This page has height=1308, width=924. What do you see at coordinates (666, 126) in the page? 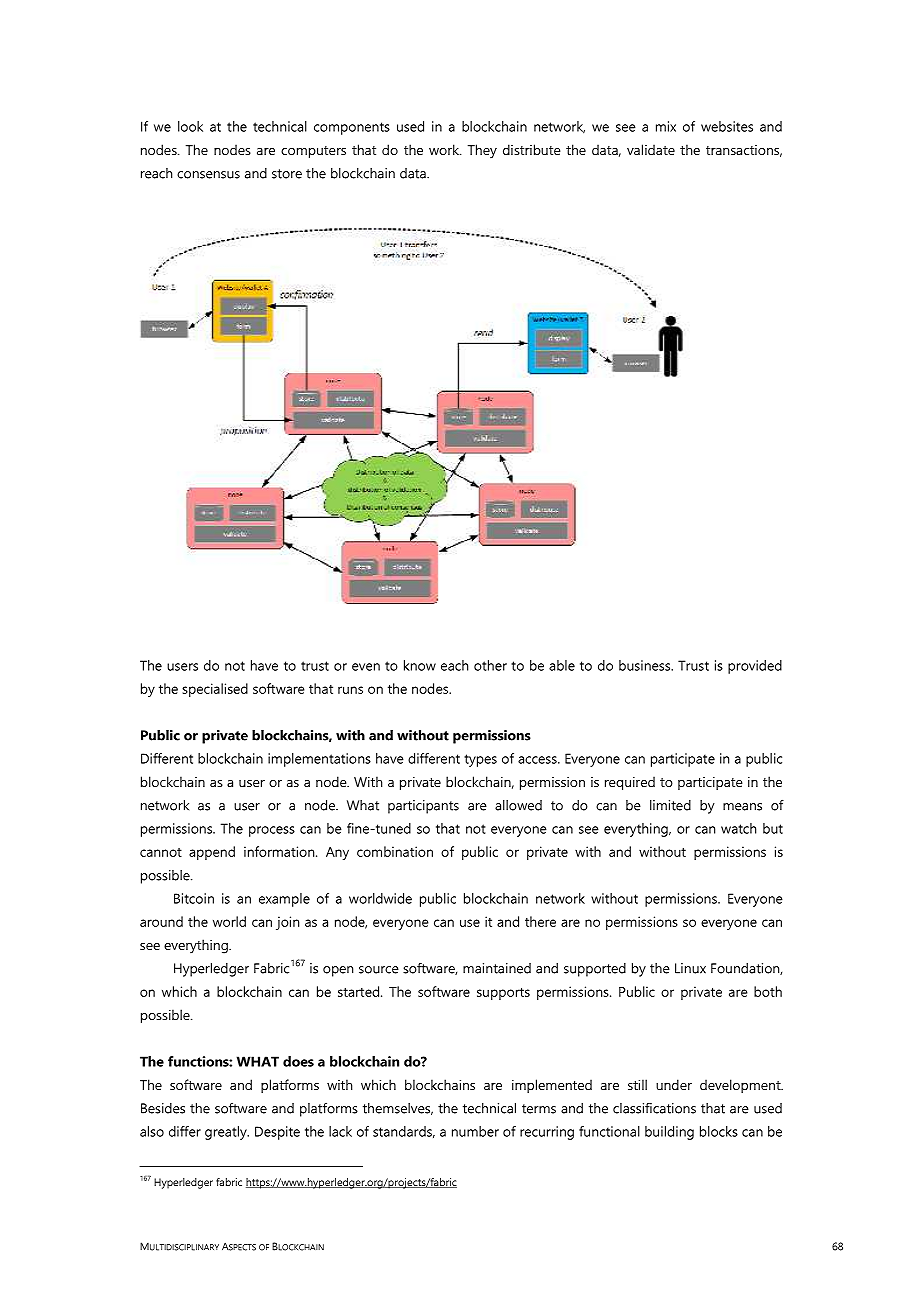
I see `mix` at bounding box center [666, 126].
